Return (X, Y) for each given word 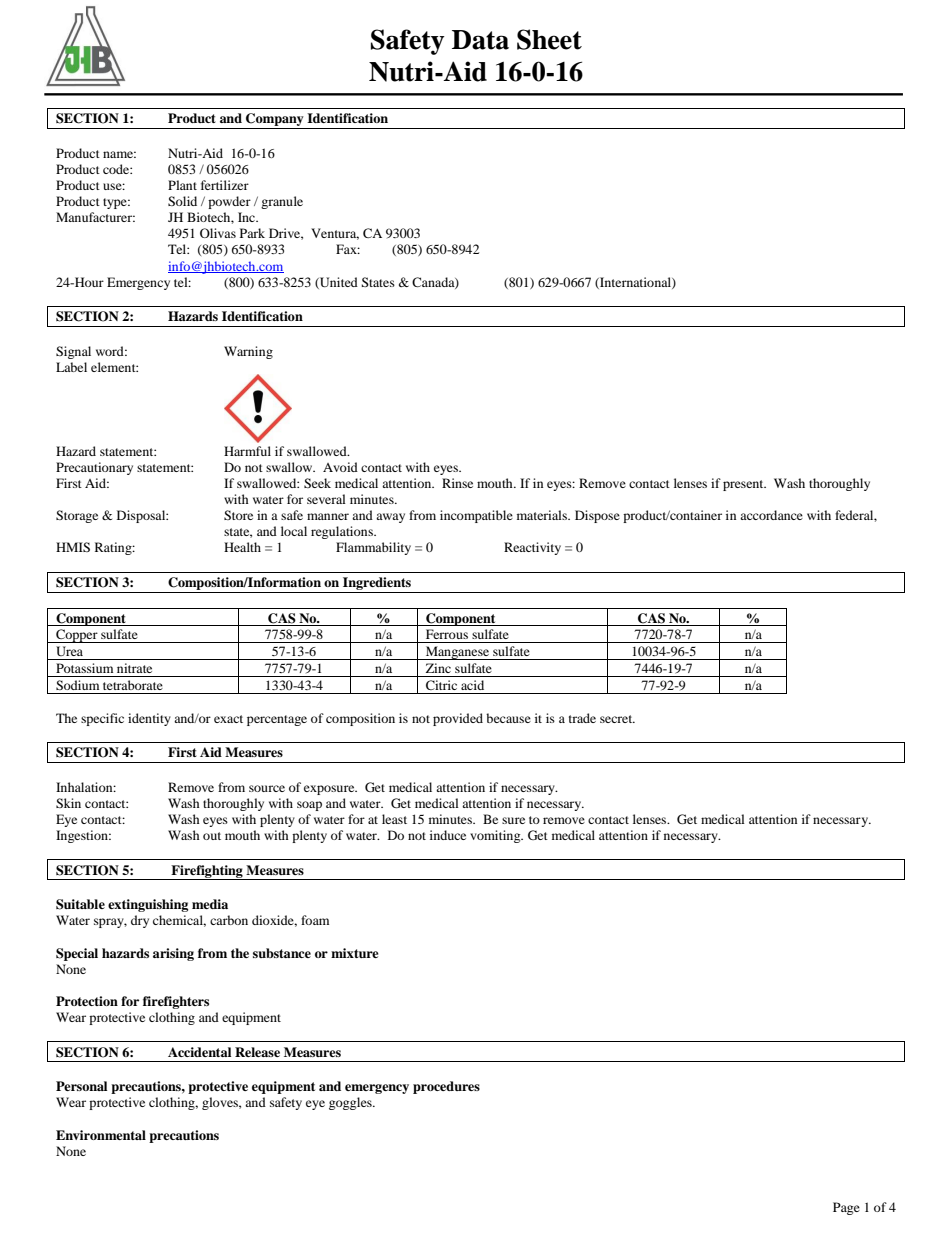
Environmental (101, 1135)
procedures (446, 1087)
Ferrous (447, 634)
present (744, 485)
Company (275, 121)
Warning (248, 352)
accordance (771, 515)
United (338, 283)
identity (149, 719)
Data (480, 40)
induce (448, 835)
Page (846, 1208)
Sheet (549, 39)
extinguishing (148, 905)
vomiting (496, 836)
